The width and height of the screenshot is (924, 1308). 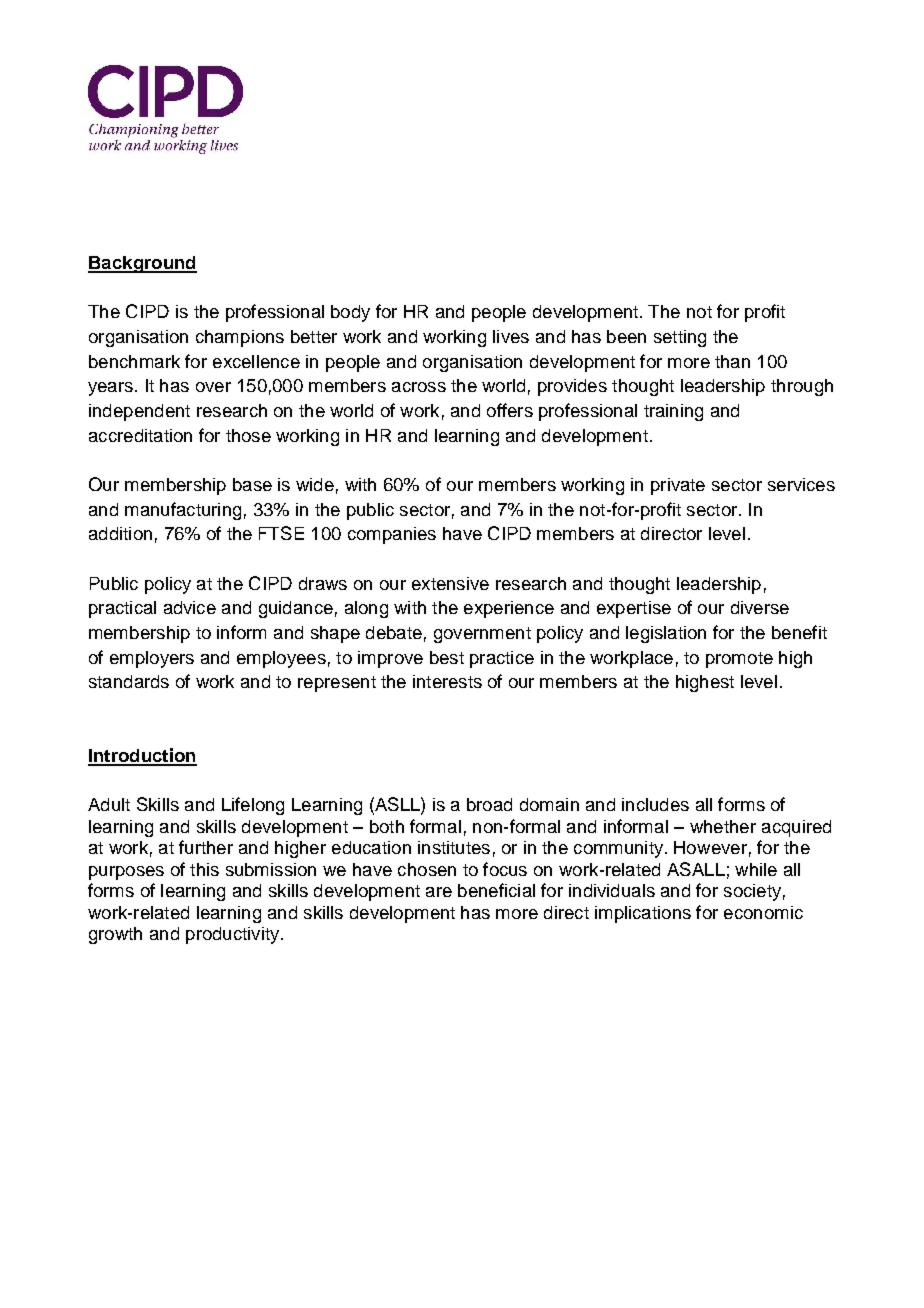 I want to click on training, so click(x=673, y=412).
